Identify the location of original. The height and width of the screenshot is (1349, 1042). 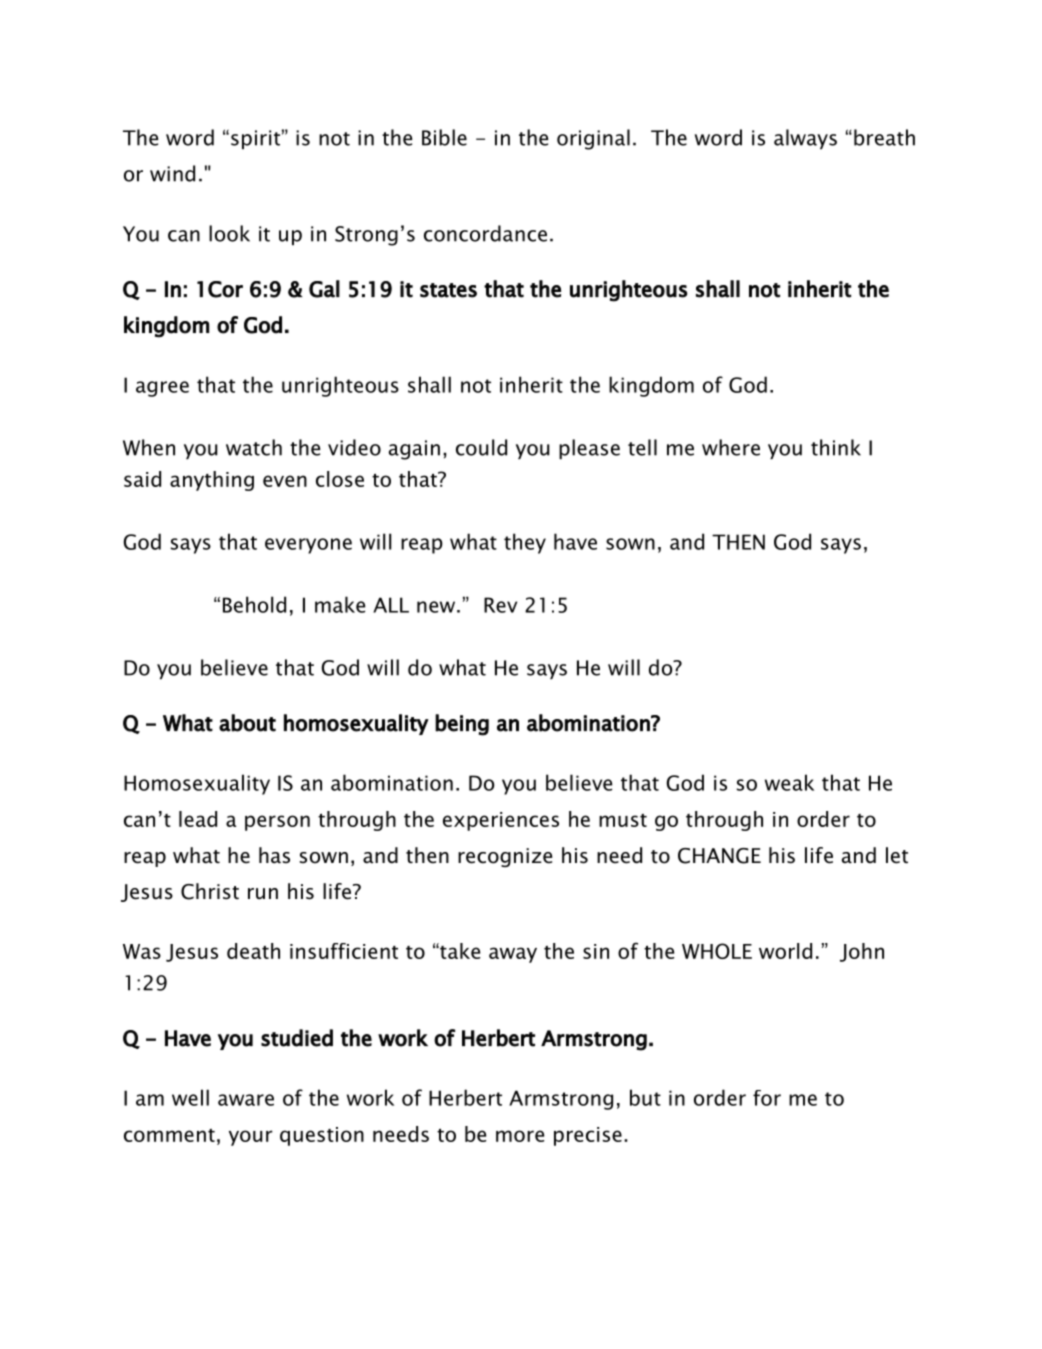
(593, 139).
